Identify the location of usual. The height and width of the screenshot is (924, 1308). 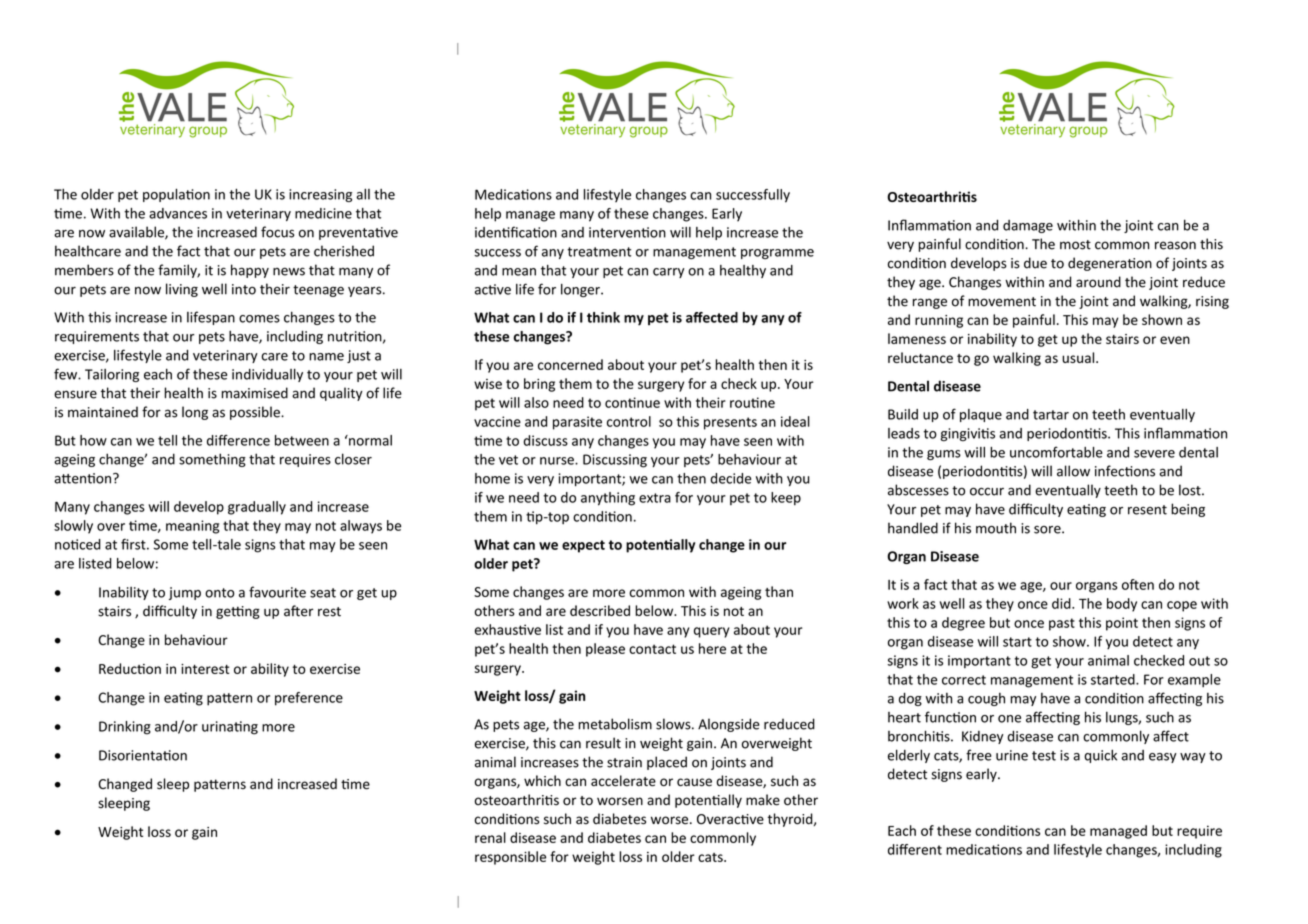
(1079, 357).
